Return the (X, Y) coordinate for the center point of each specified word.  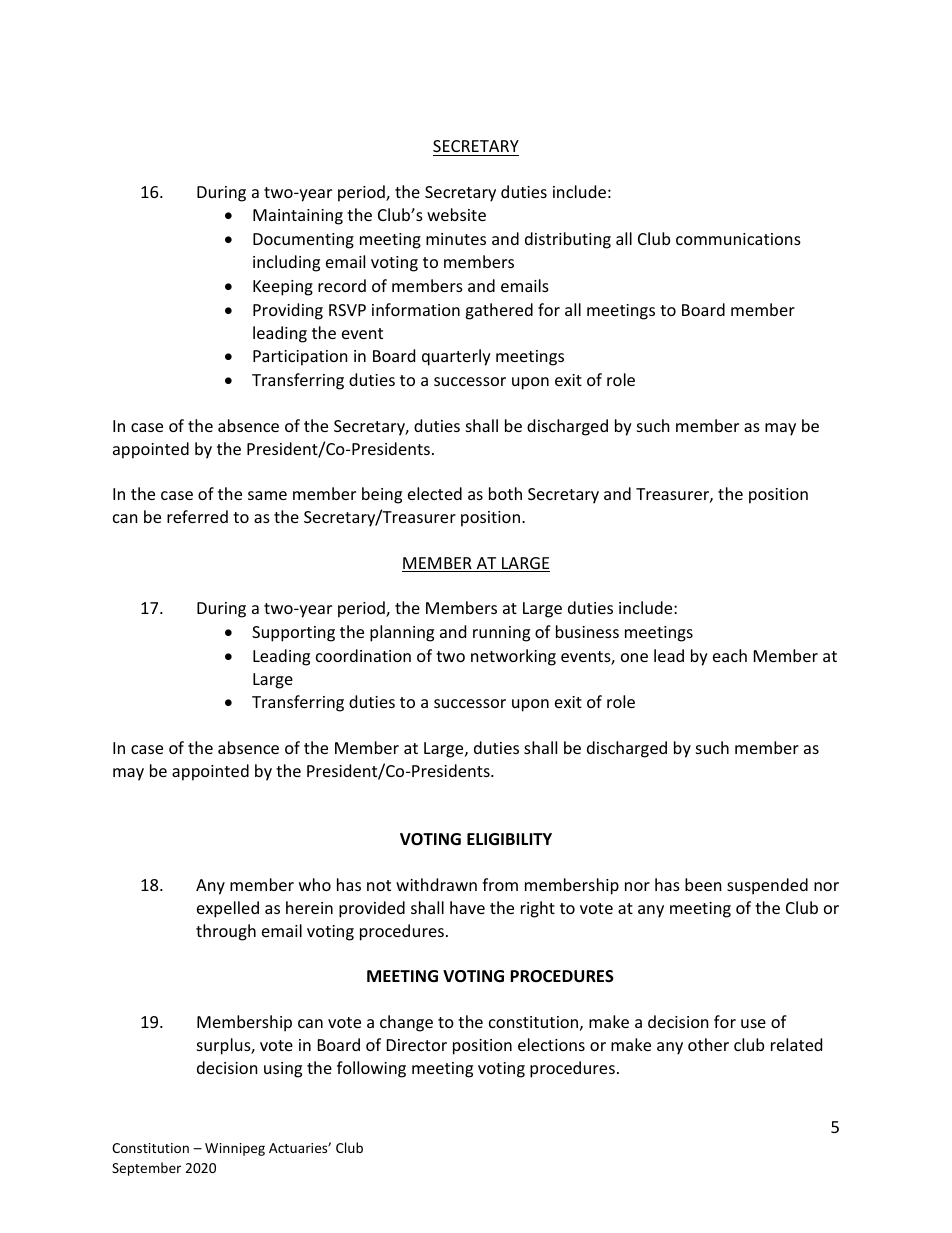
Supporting (293, 634)
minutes (456, 239)
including (286, 263)
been (703, 884)
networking (513, 657)
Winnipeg (235, 1149)
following (371, 1069)
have (467, 907)
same (267, 495)
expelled (228, 909)
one (634, 657)
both (505, 493)
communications (738, 239)
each (730, 655)
